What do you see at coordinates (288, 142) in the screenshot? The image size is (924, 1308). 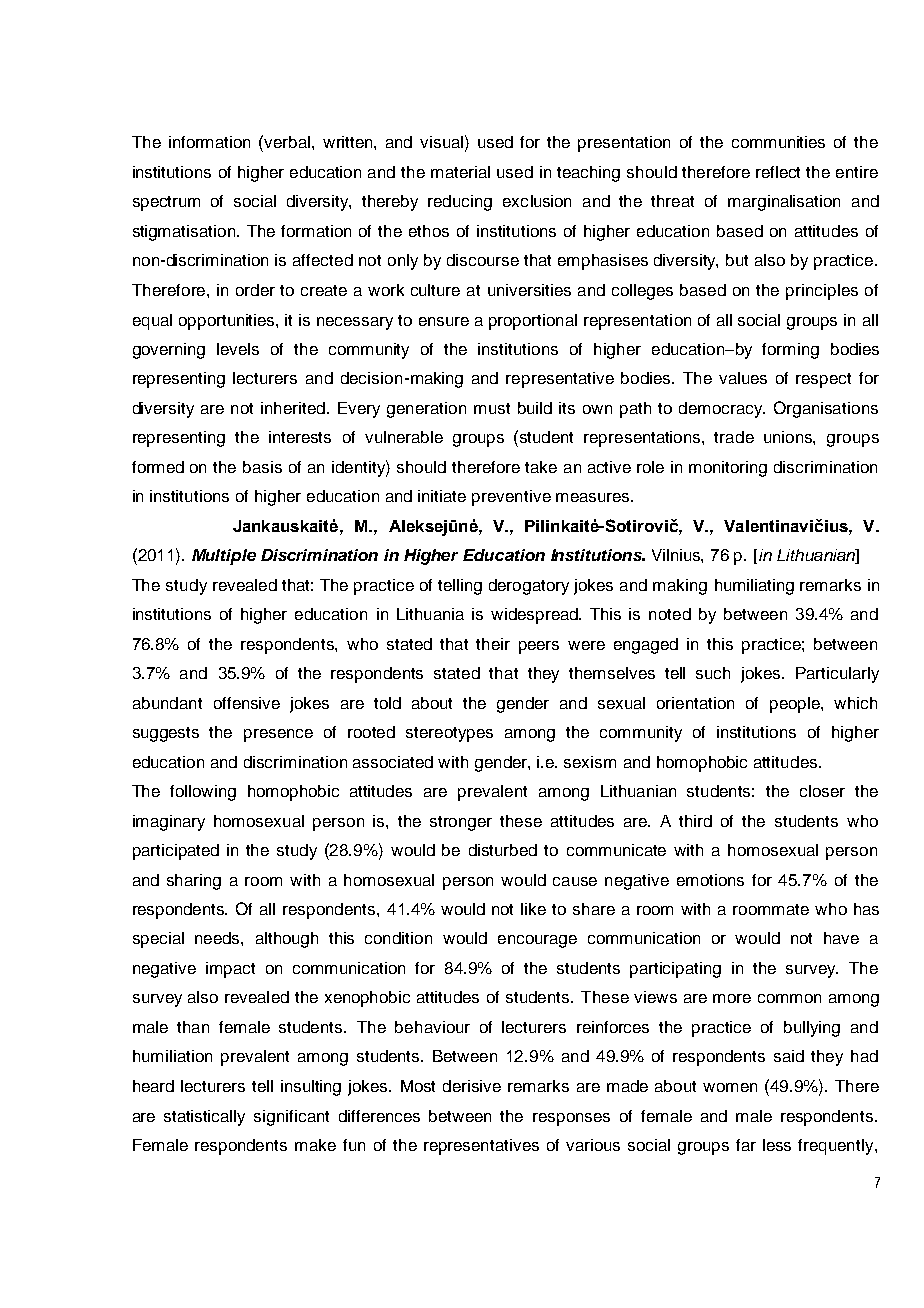 I see `verbal` at bounding box center [288, 142].
